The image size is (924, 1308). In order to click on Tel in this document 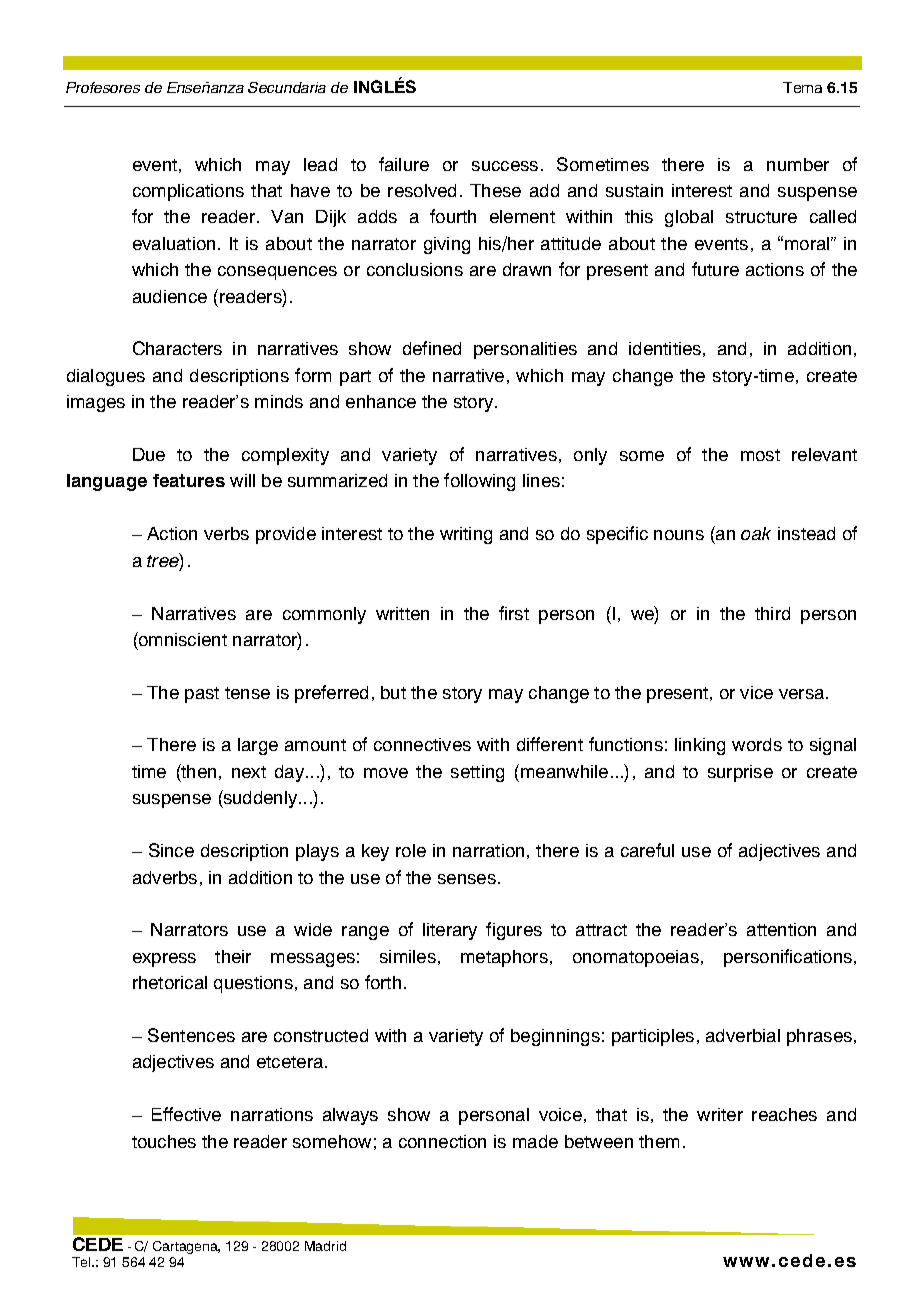, I will do `click(82, 1262)`.
